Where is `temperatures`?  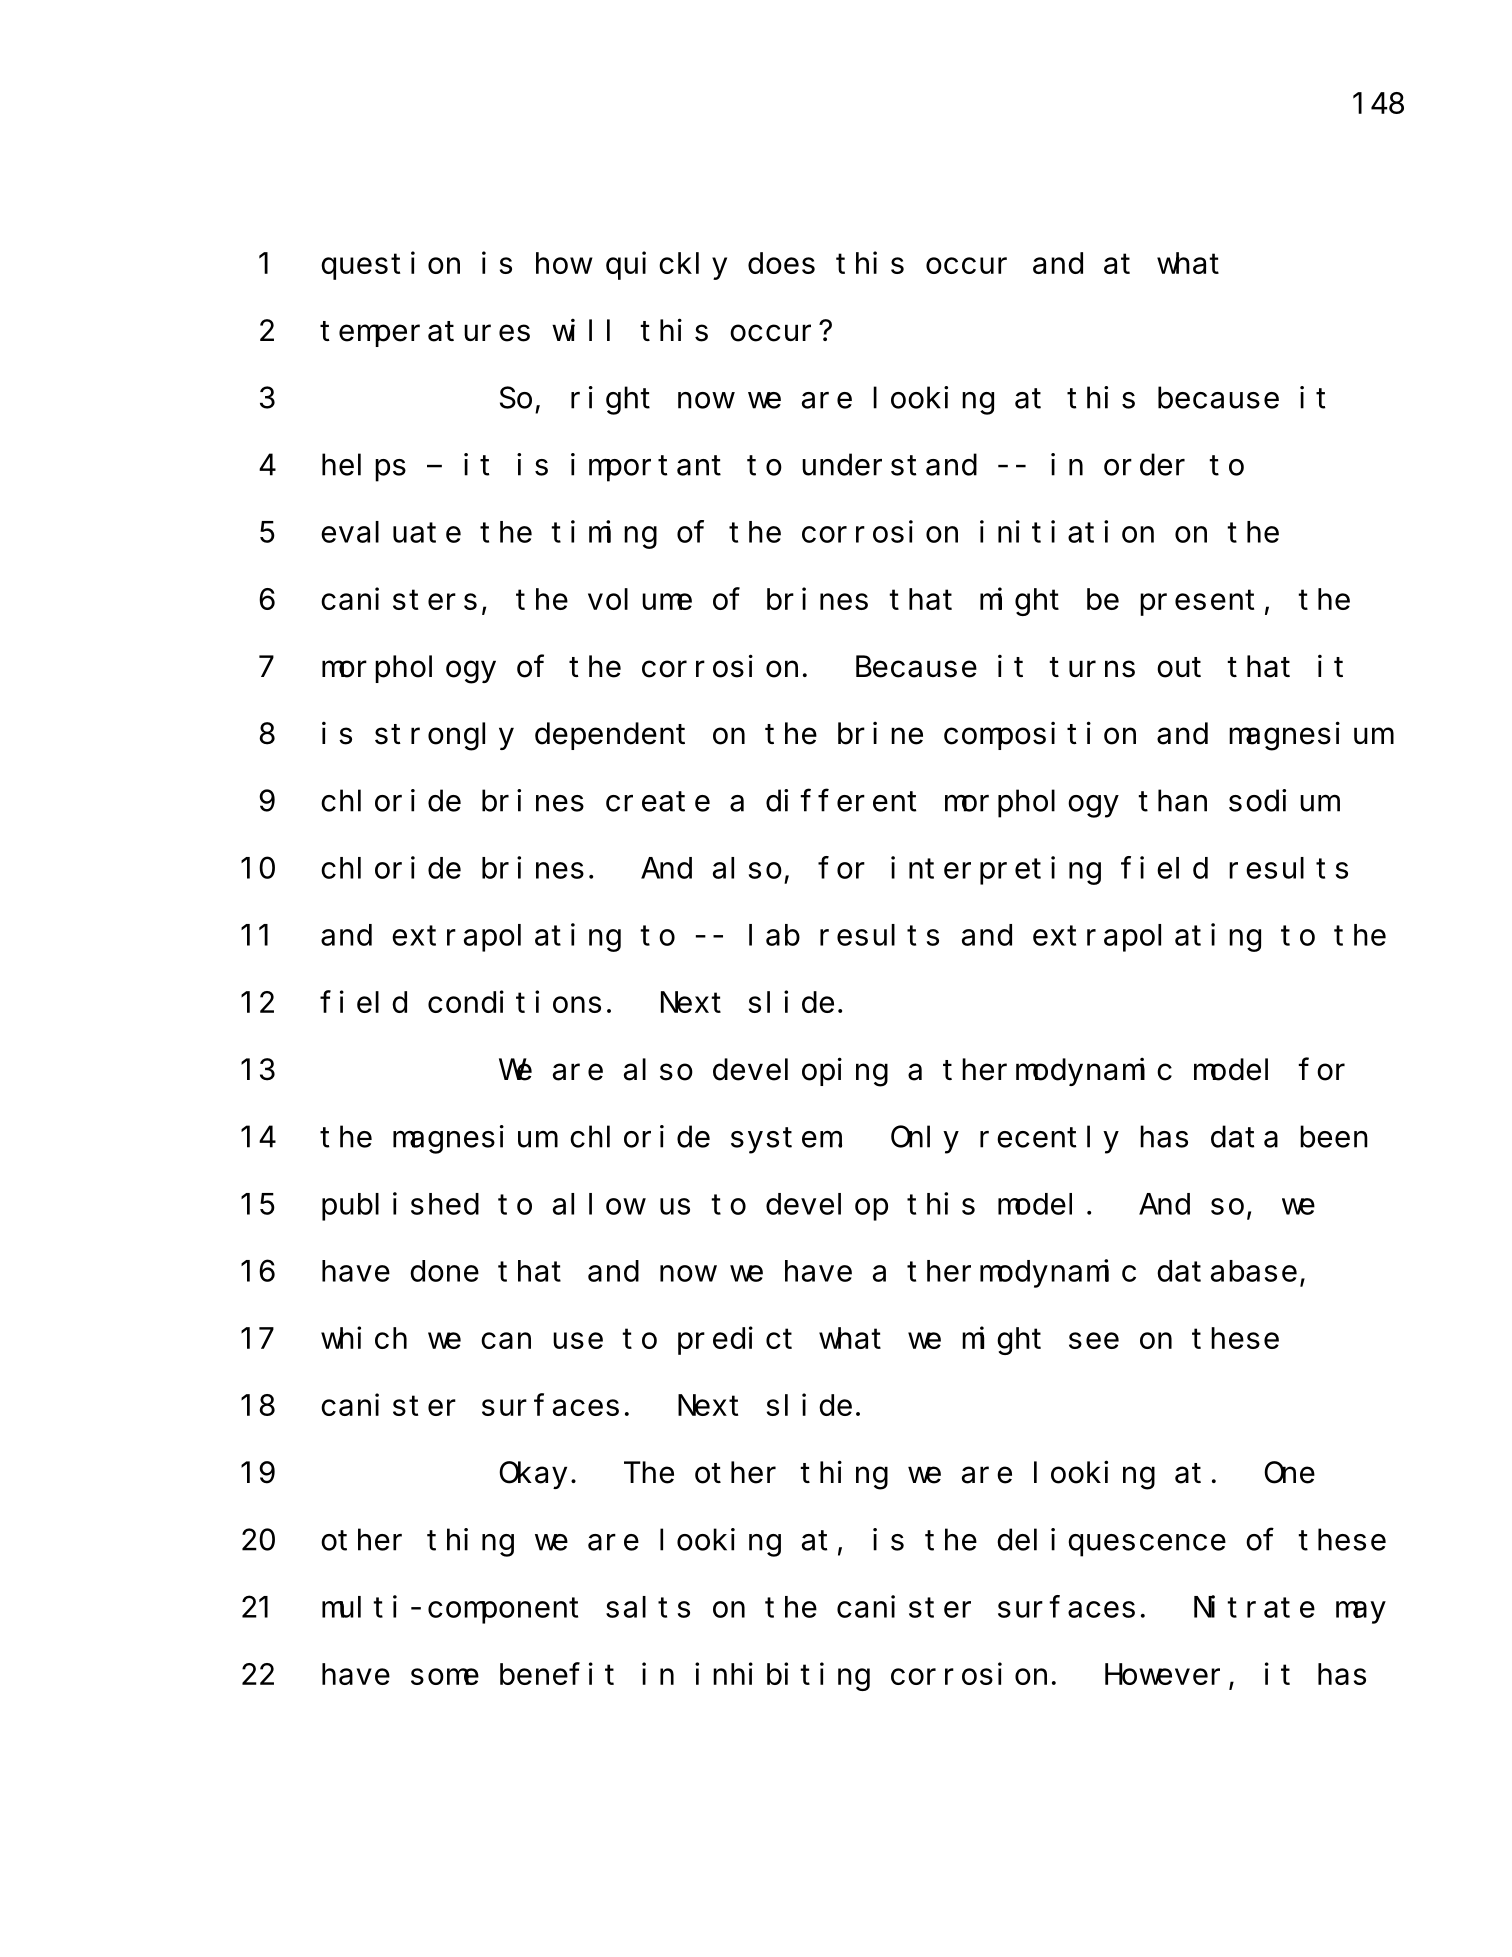 temperatures is located at coordinates (425, 334).
